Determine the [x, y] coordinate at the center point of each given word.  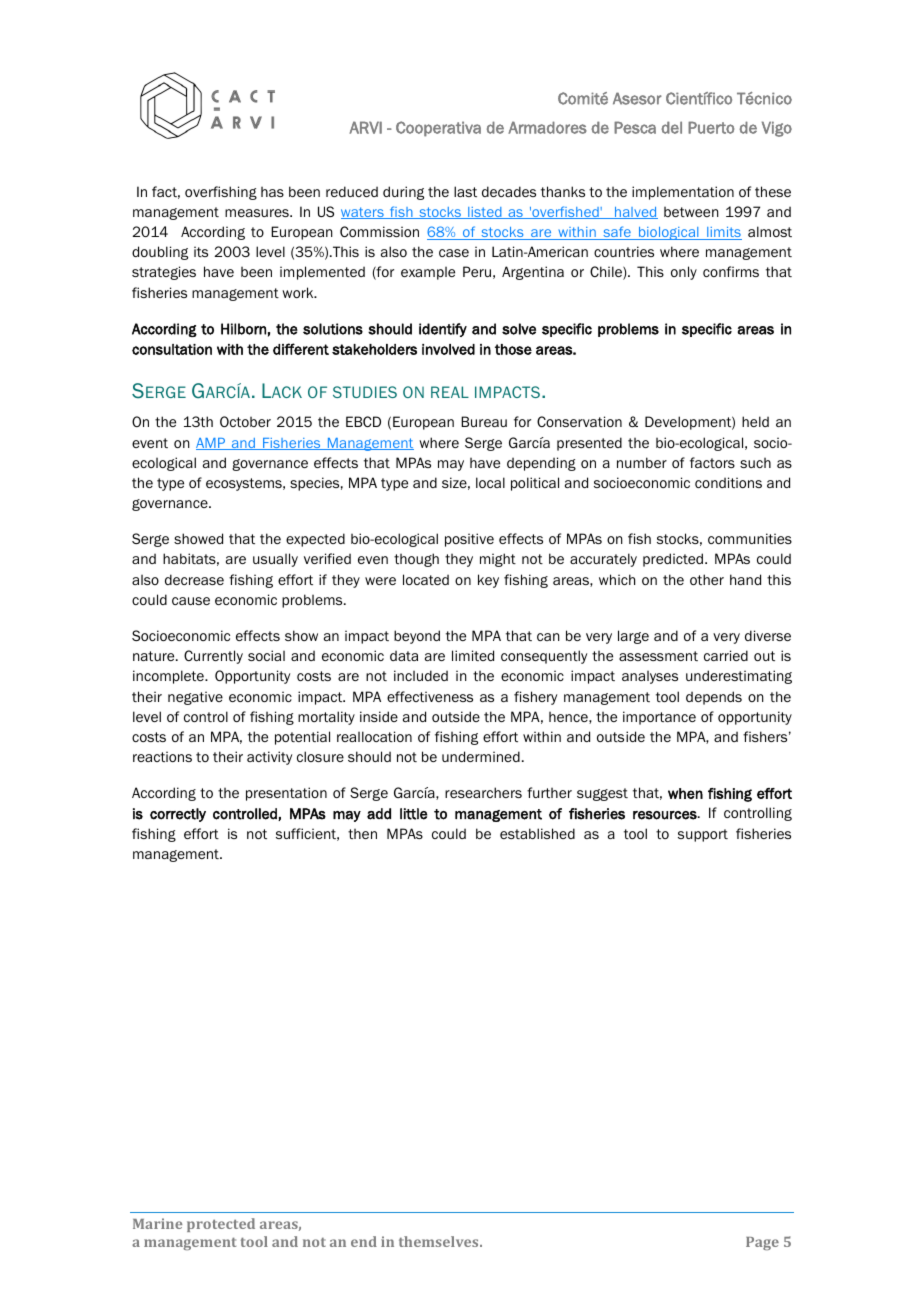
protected [221, 1225]
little [413, 814]
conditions [728, 482]
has [272, 192]
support [703, 835]
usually [275, 560]
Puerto [711, 127]
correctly [178, 815]
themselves [440, 1241]
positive [469, 540]
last [465, 191]
